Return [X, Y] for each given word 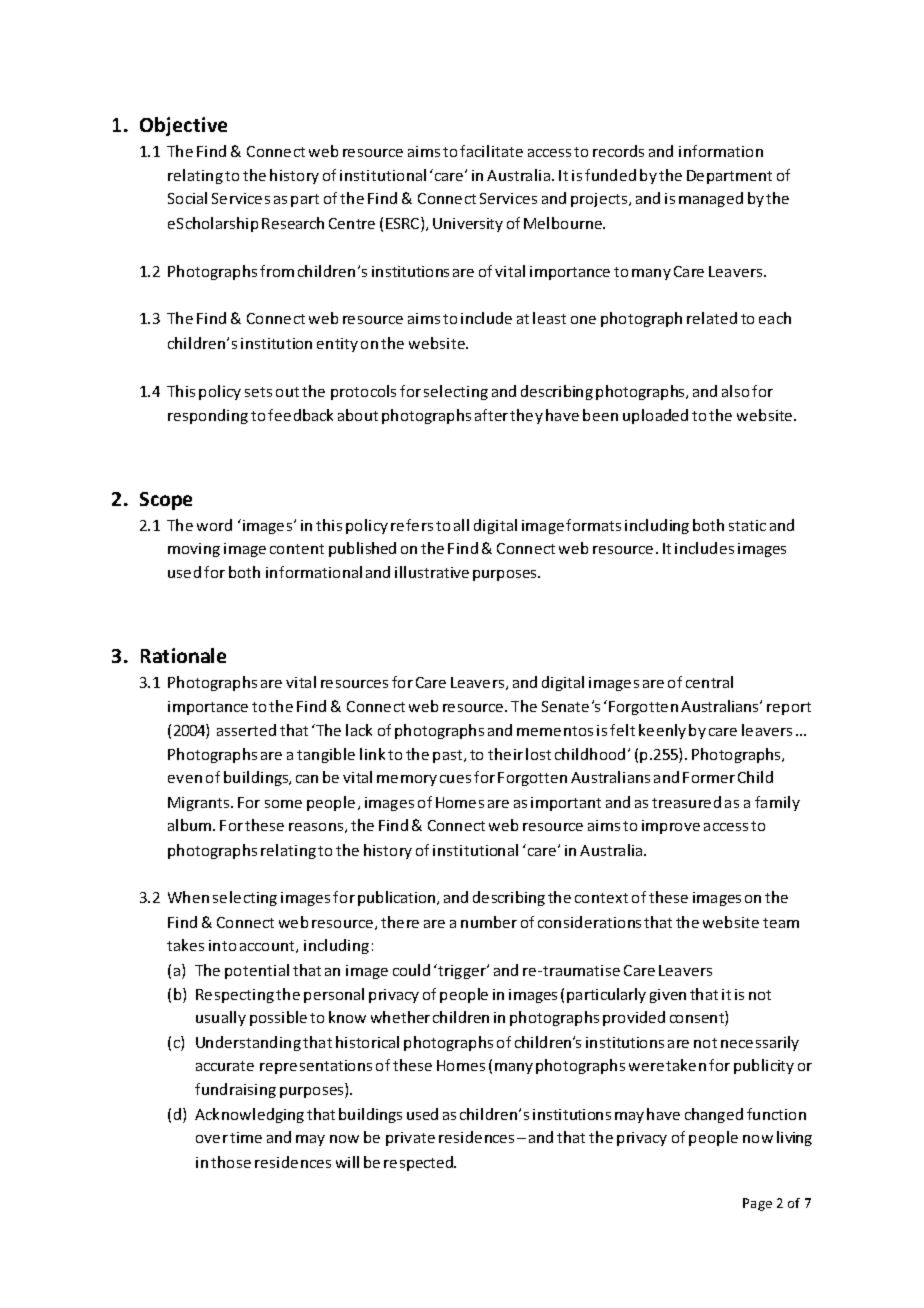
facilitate [491, 151]
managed [711, 199]
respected [420, 1163]
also [735, 391]
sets [258, 392]
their [505, 754]
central [709, 682]
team [781, 923]
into [222, 945]
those [231, 1162]
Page [757, 1204]
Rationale [183, 655]
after [491, 415]
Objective [183, 126]
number [489, 922]
